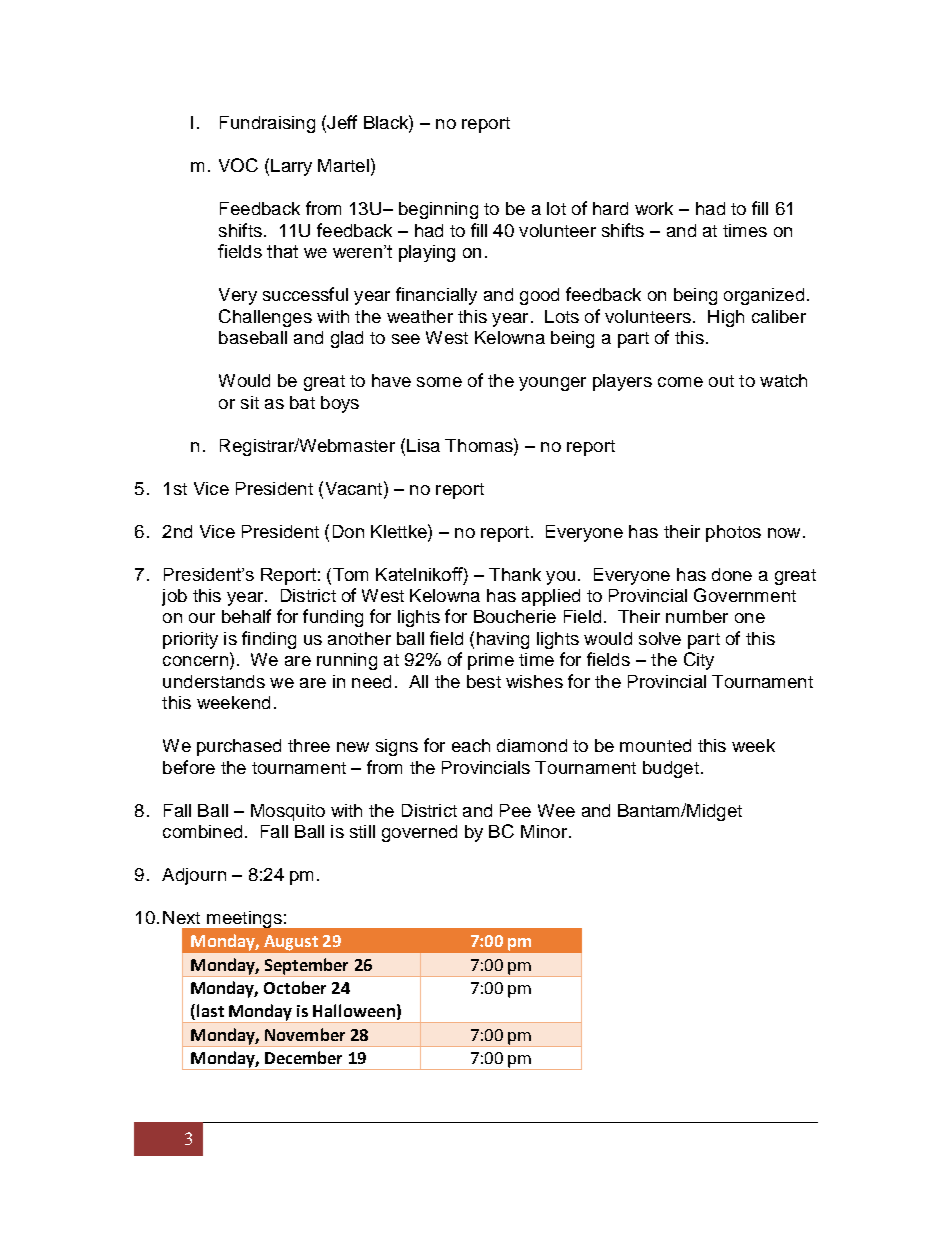  What do you see at coordinates (238, 165) in the screenshot?
I see `VOC` at bounding box center [238, 165].
